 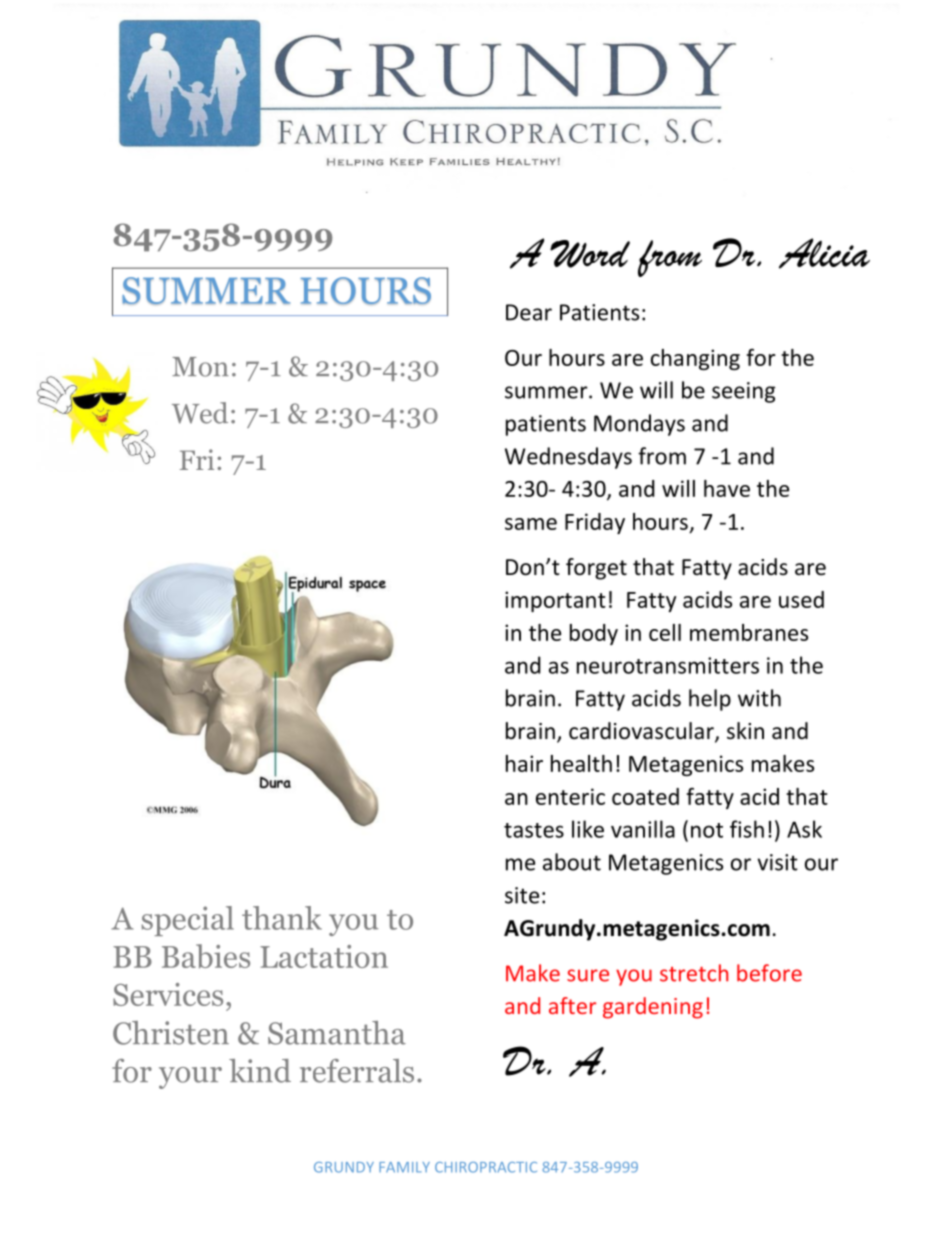 I want to click on health, so click(x=581, y=763).
